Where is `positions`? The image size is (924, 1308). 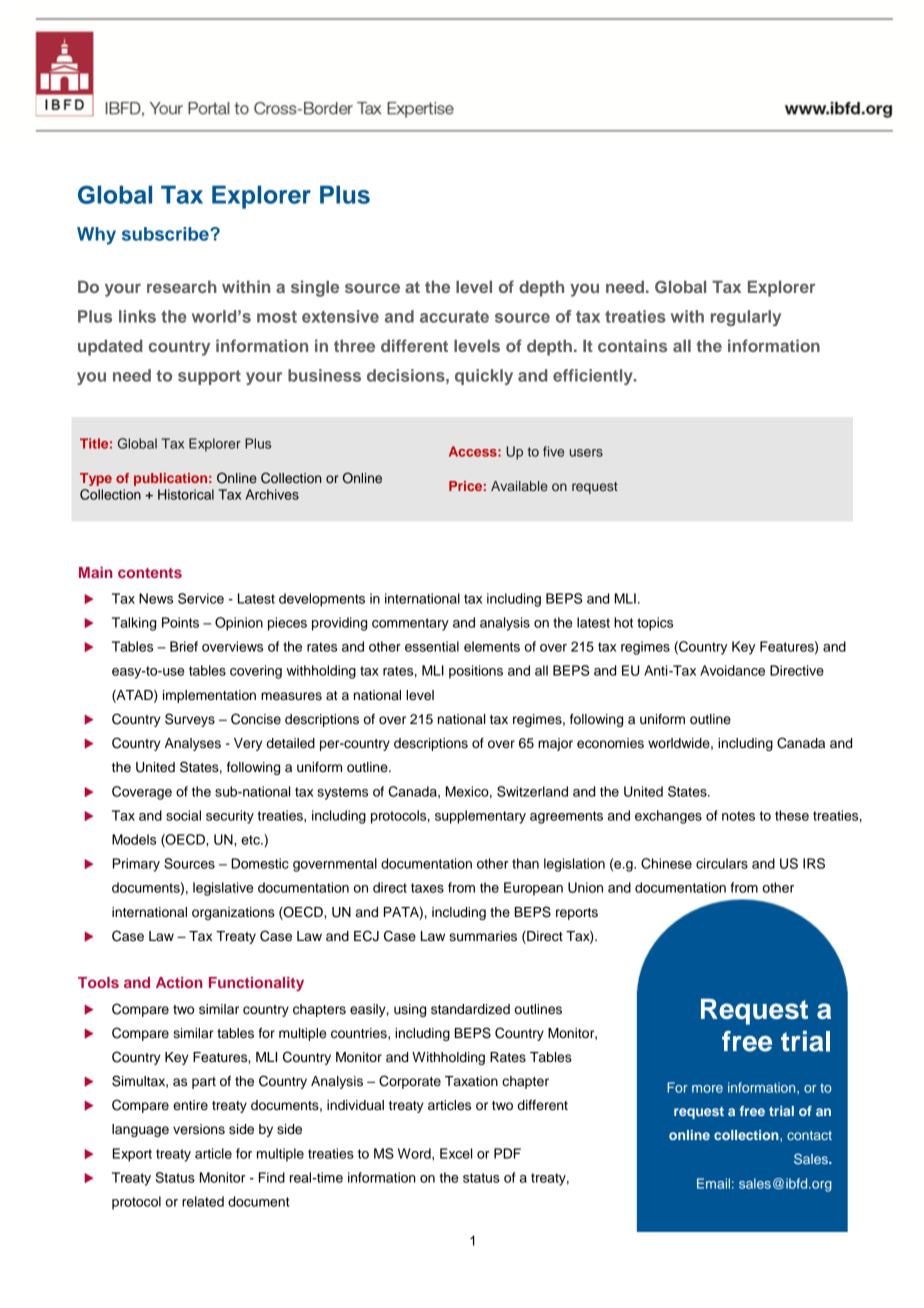 positions is located at coordinates (476, 672).
